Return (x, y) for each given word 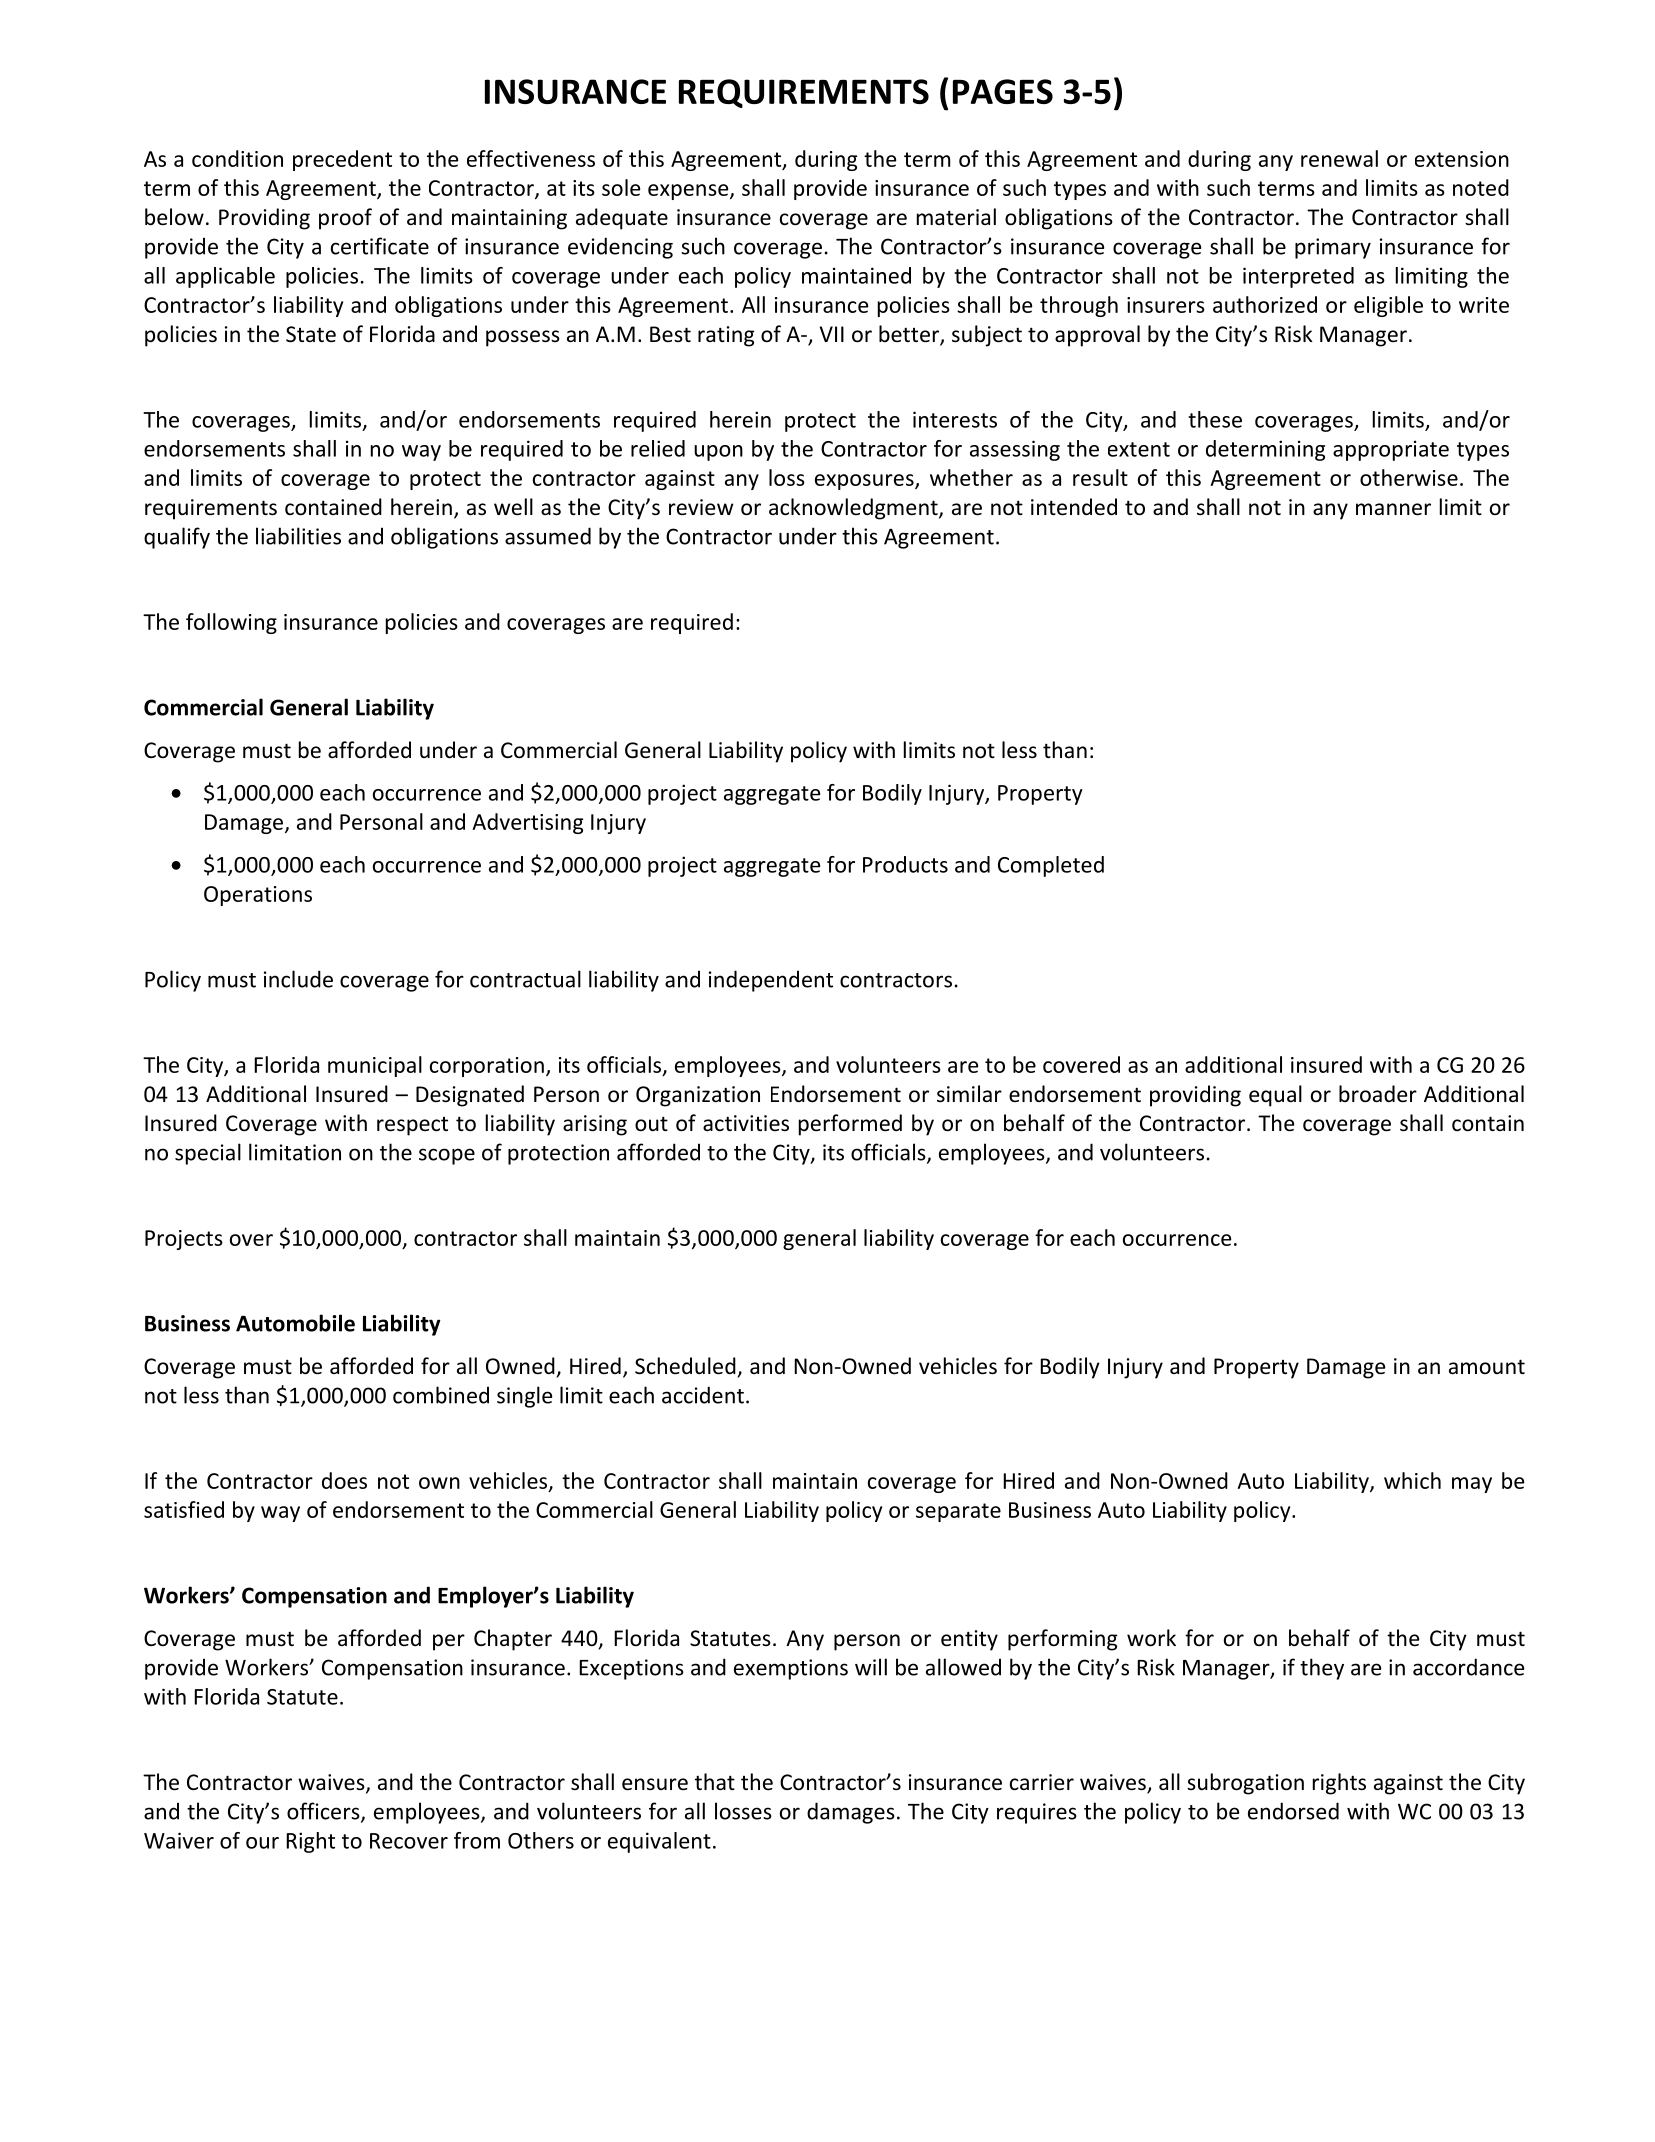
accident (703, 1395)
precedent (342, 160)
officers (324, 1812)
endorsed (1293, 1811)
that (715, 1781)
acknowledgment (854, 509)
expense (689, 192)
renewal (1339, 158)
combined (441, 1395)
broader (1378, 1094)
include (298, 979)
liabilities (298, 536)
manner (1393, 509)
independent (771, 981)
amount (1487, 1366)
